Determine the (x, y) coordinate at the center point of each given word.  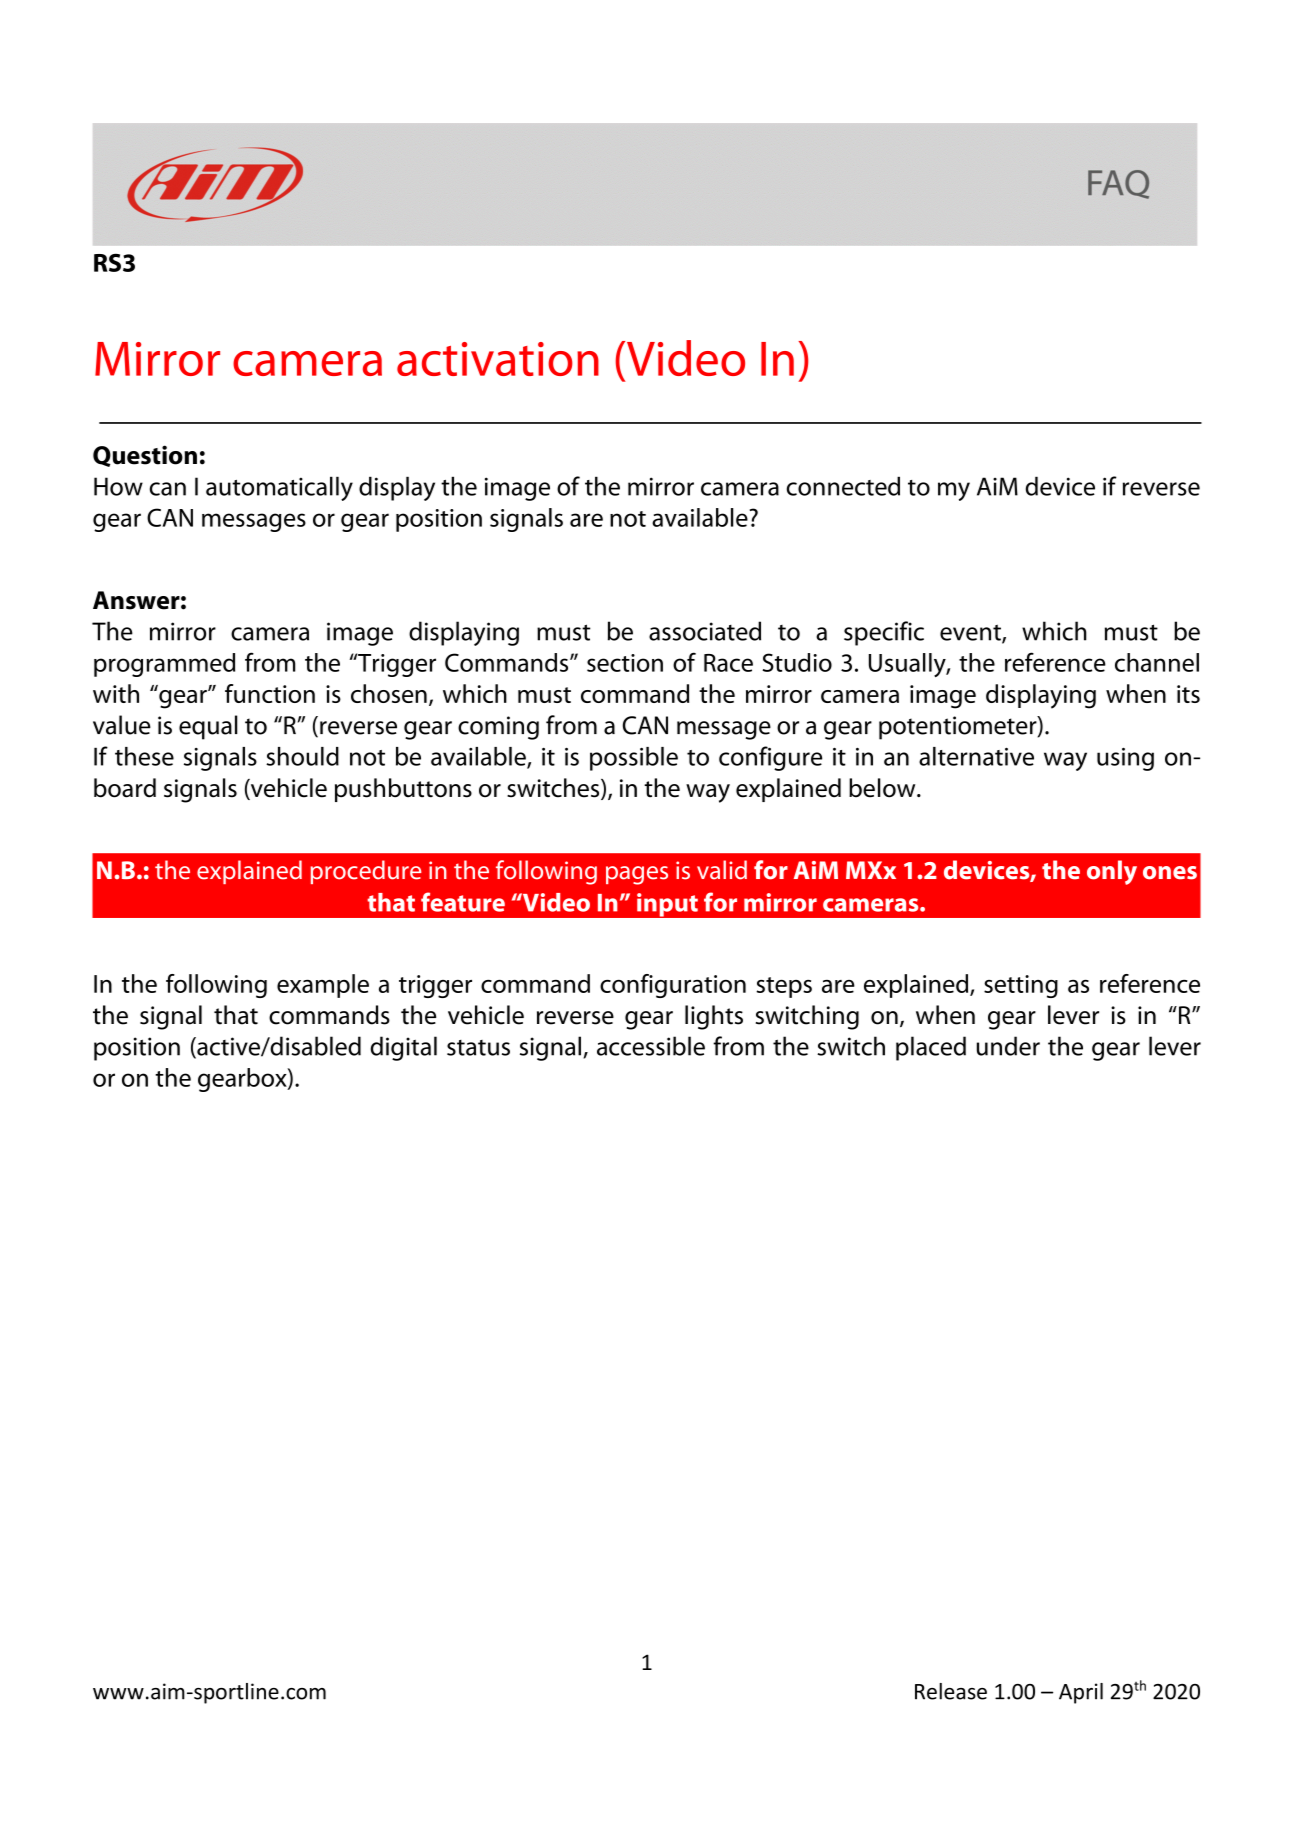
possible (634, 759)
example (323, 986)
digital (404, 1048)
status (478, 1048)
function (270, 693)
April (1081, 1693)
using (1125, 759)
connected (843, 486)
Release (951, 1691)
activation (498, 359)
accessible (651, 1046)
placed (931, 1048)
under (1008, 1046)
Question (145, 456)
